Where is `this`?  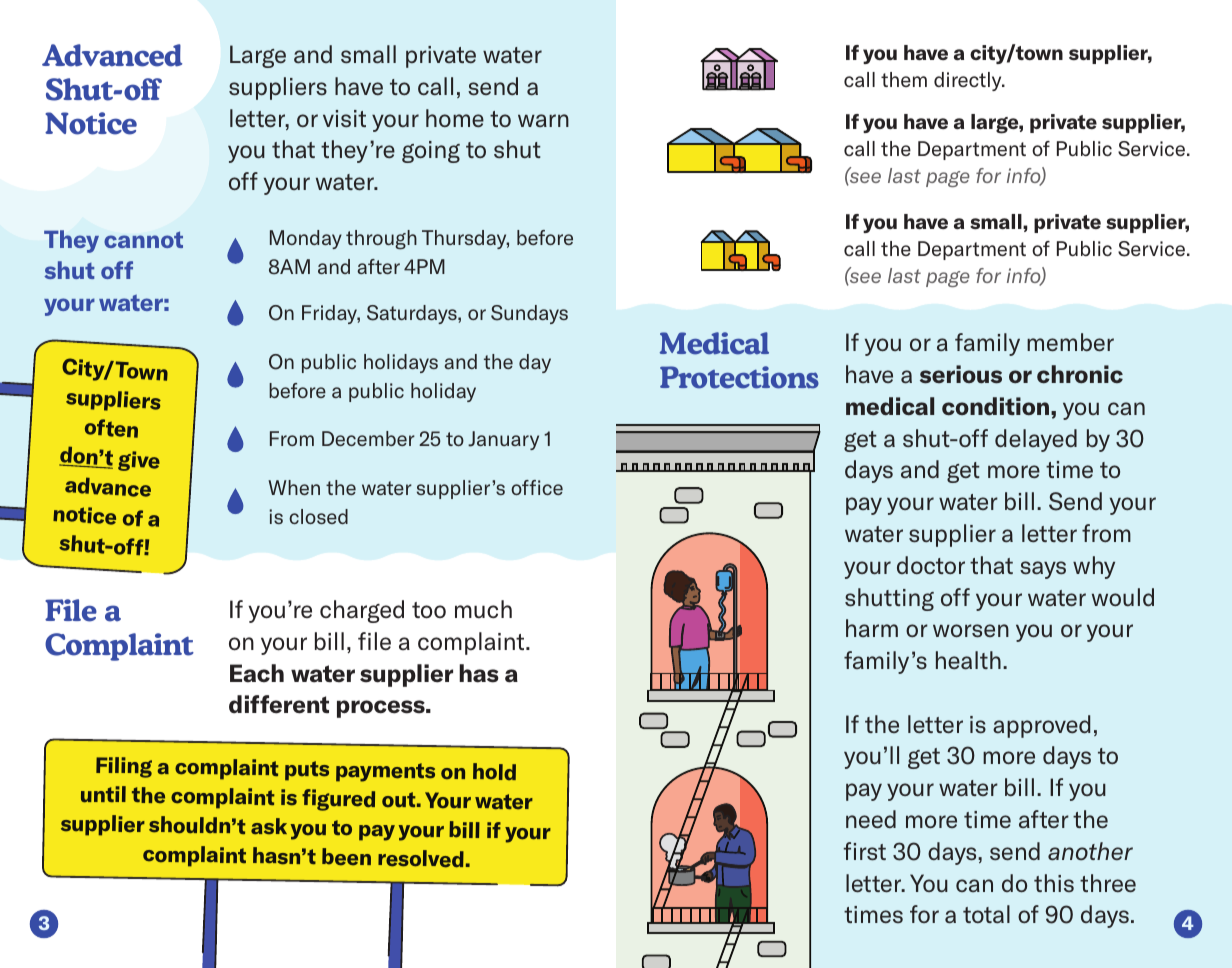
this is located at coordinates (1054, 883).
